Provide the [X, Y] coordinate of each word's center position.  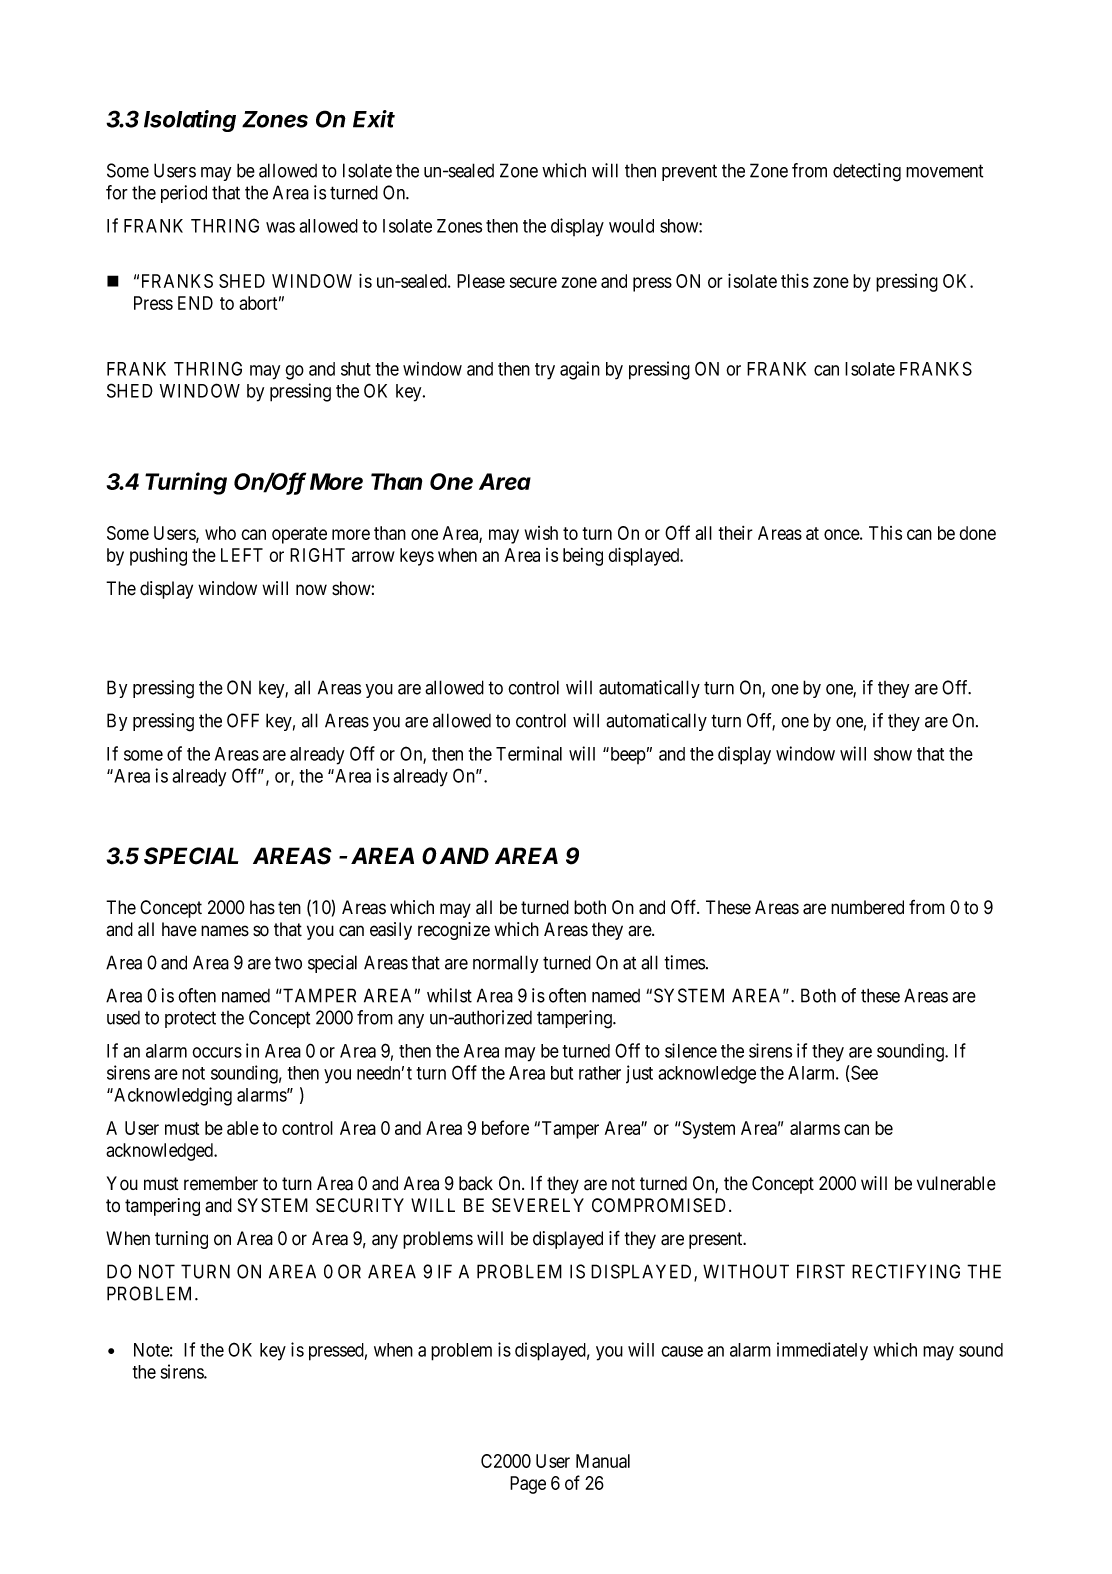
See [863, 1073]
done [977, 533]
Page [528, 1485]
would [631, 226]
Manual [603, 1461]
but [562, 1073]
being [583, 557]
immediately [822, 1351]
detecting [867, 172]
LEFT [242, 555]
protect [190, 1019]
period [184, 194]
